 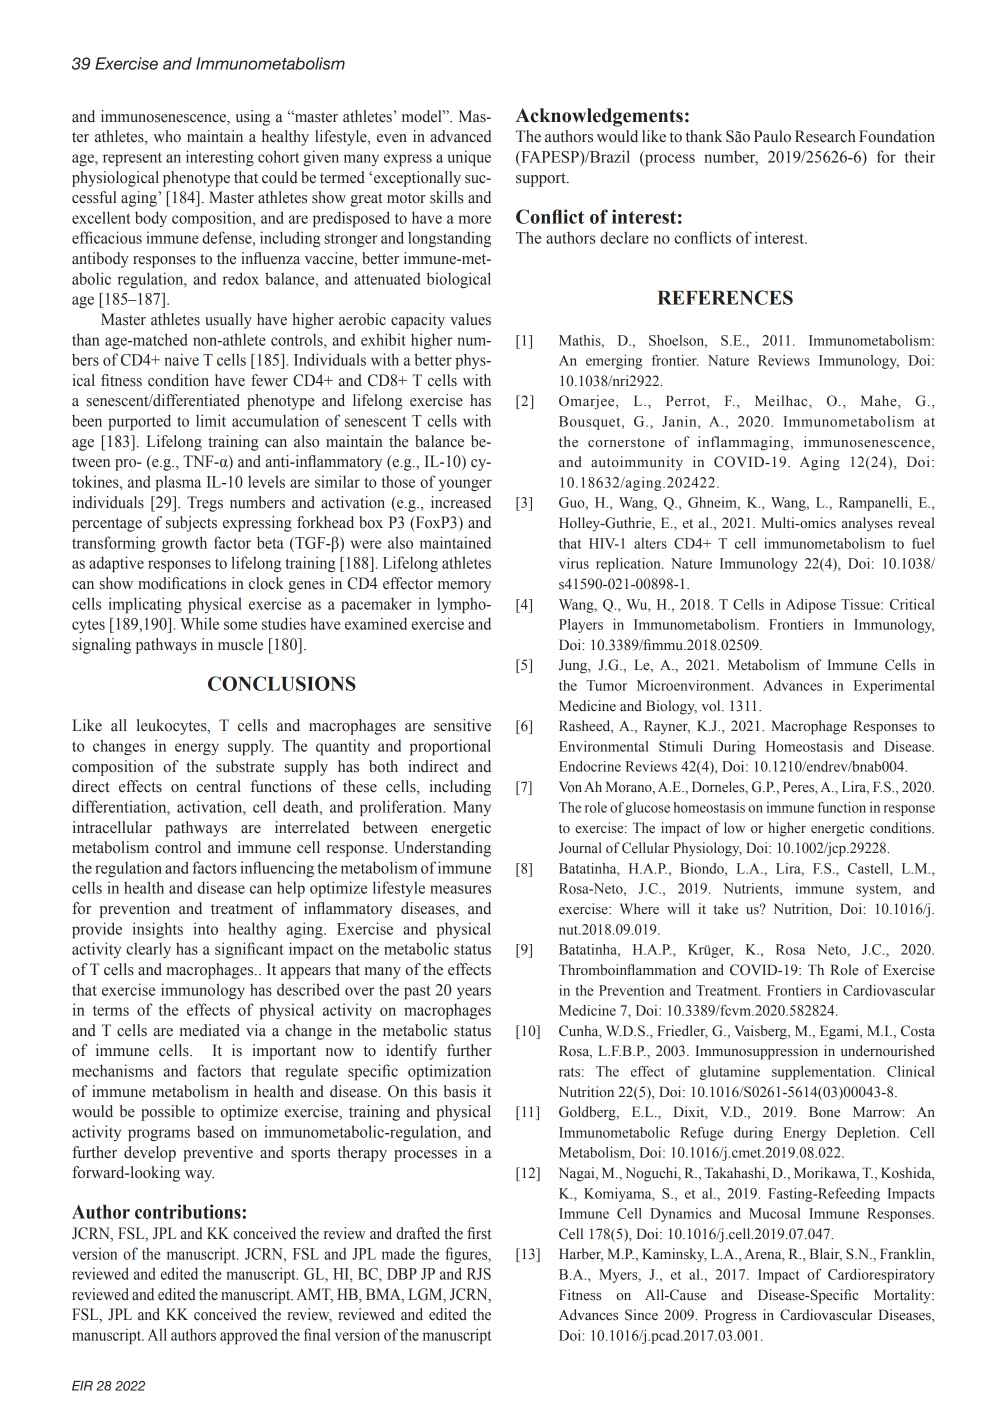 What do you see at coordinates (462, 725) in the image?
I see `sensitive` at bounding box center [462, 725].
